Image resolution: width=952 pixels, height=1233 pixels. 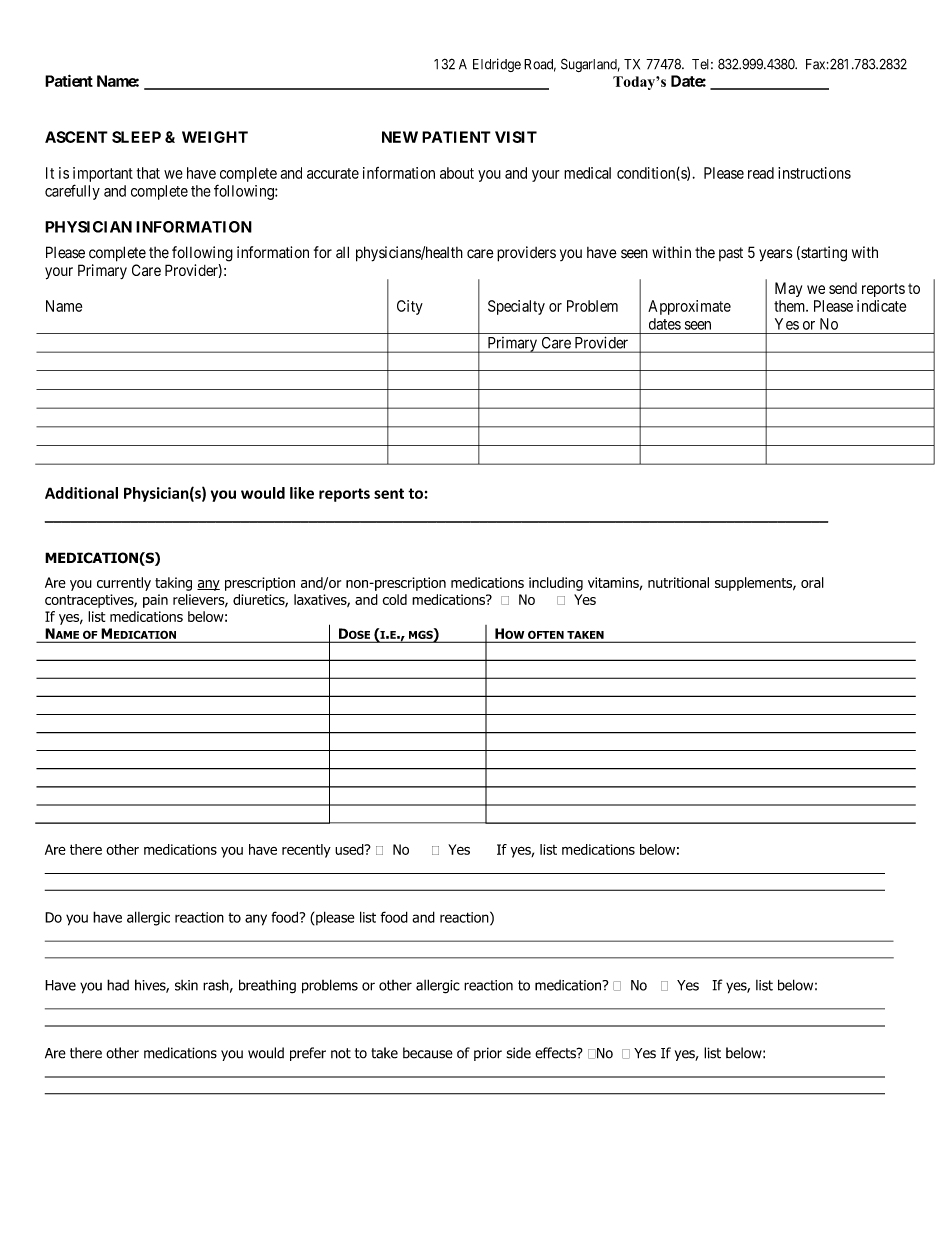 What do you see at coordinates (155, 601) in the image?
I see `pain` at bounding box center [155, 601].
